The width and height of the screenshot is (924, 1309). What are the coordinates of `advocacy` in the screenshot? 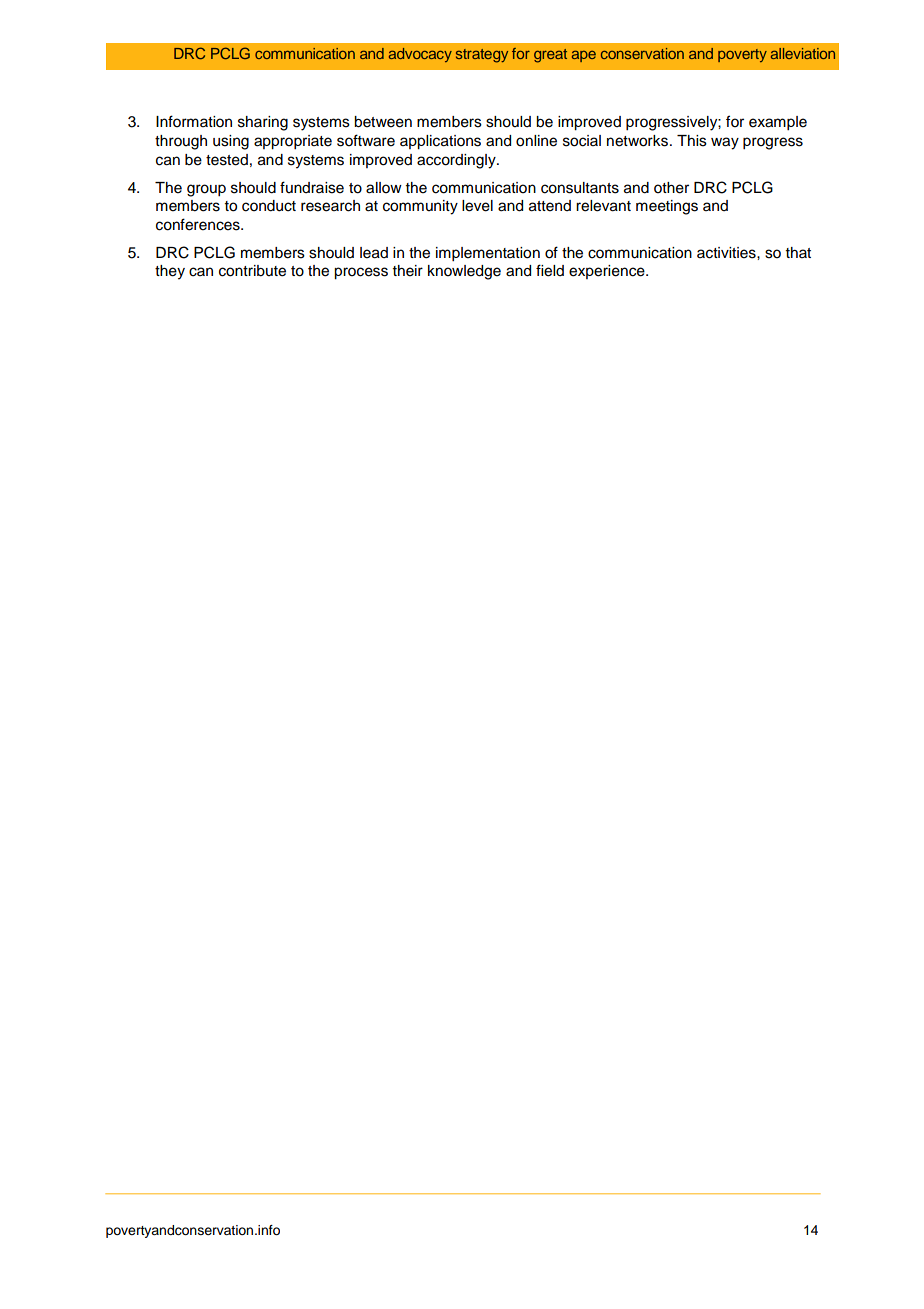 It's located at (420, 55).
